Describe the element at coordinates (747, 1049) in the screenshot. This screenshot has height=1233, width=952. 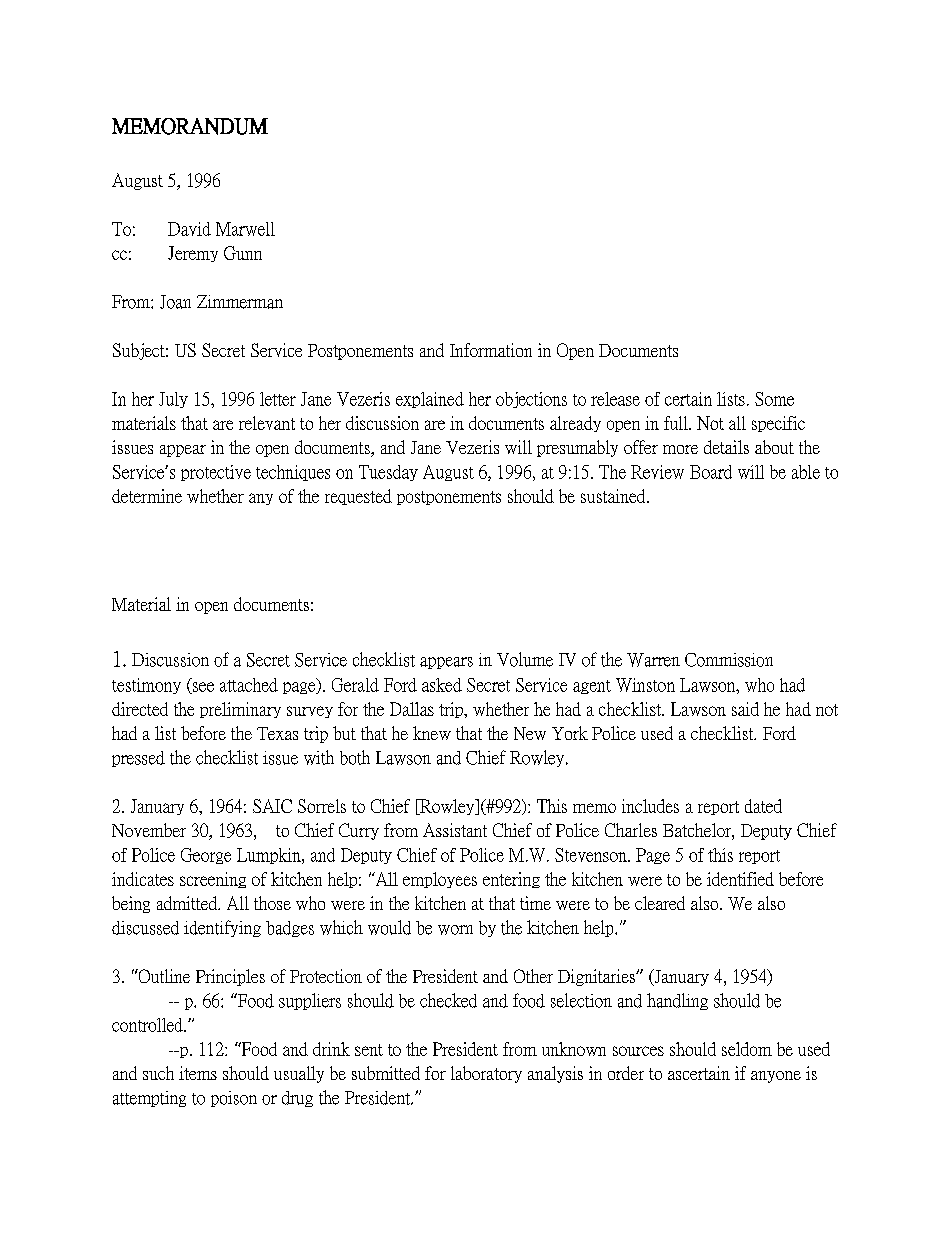
I see `seldom` at that location.
